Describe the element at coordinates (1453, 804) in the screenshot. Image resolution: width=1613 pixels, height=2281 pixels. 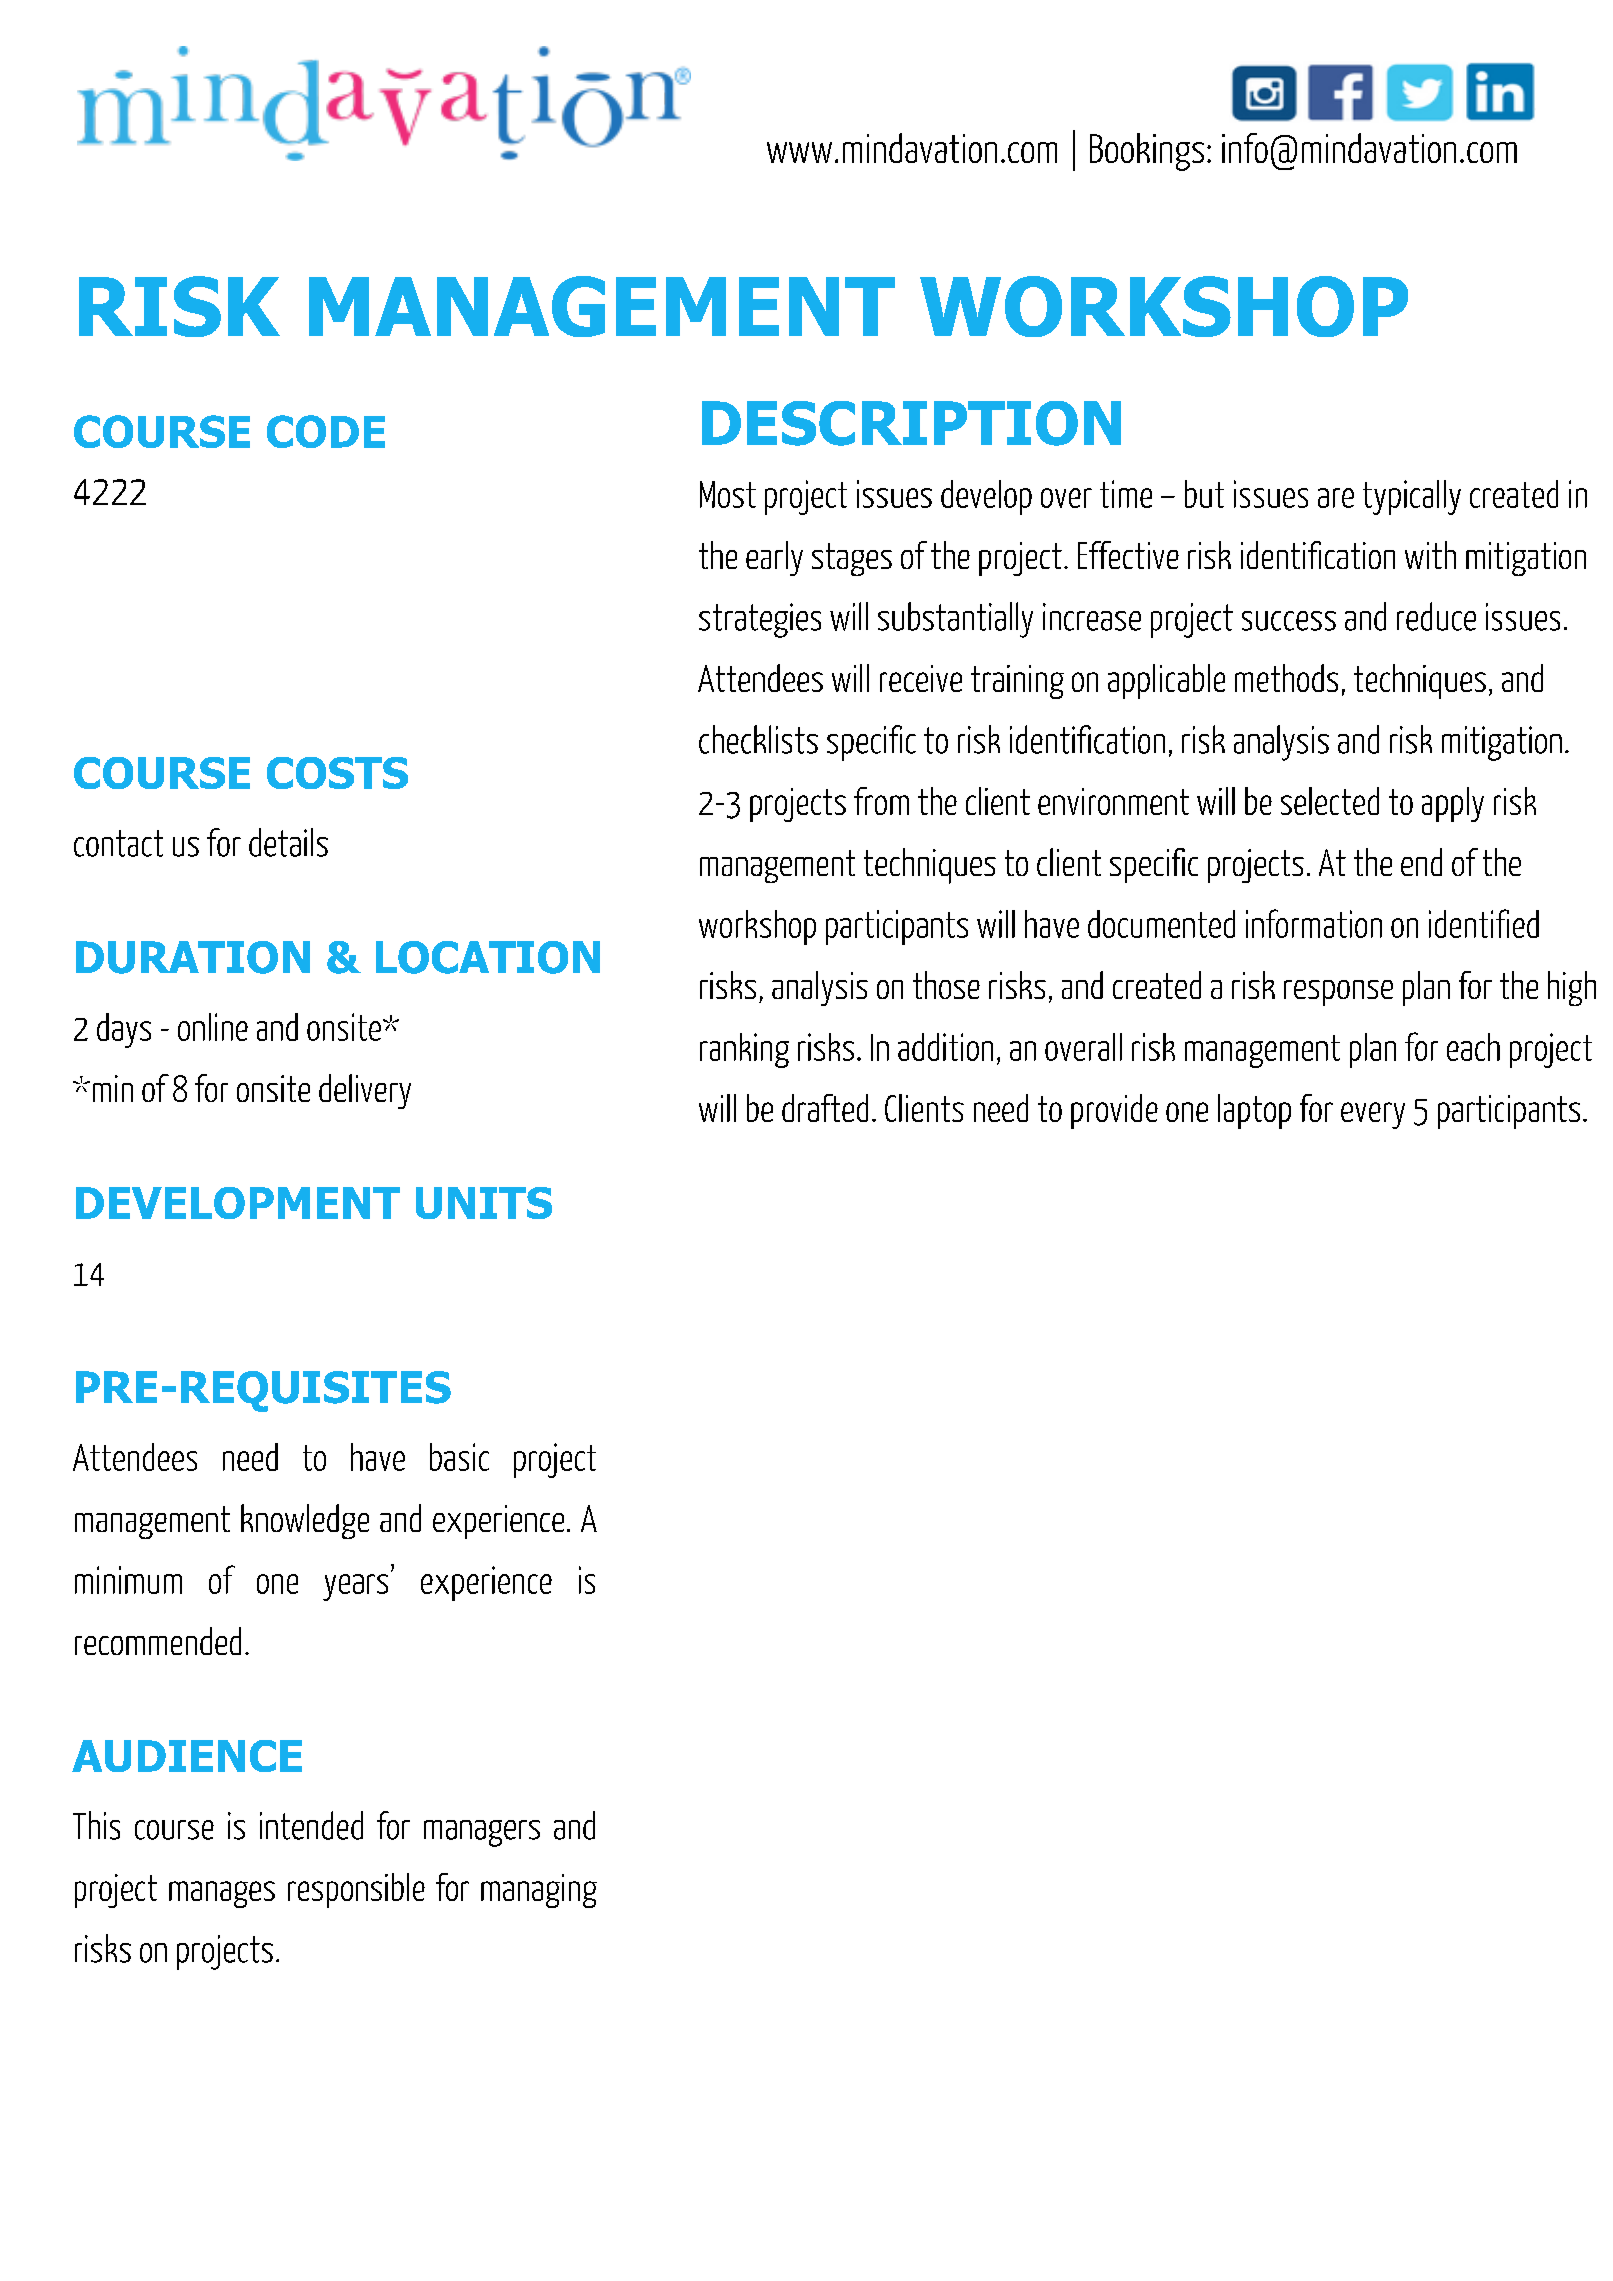
I see `apply` at that location.
